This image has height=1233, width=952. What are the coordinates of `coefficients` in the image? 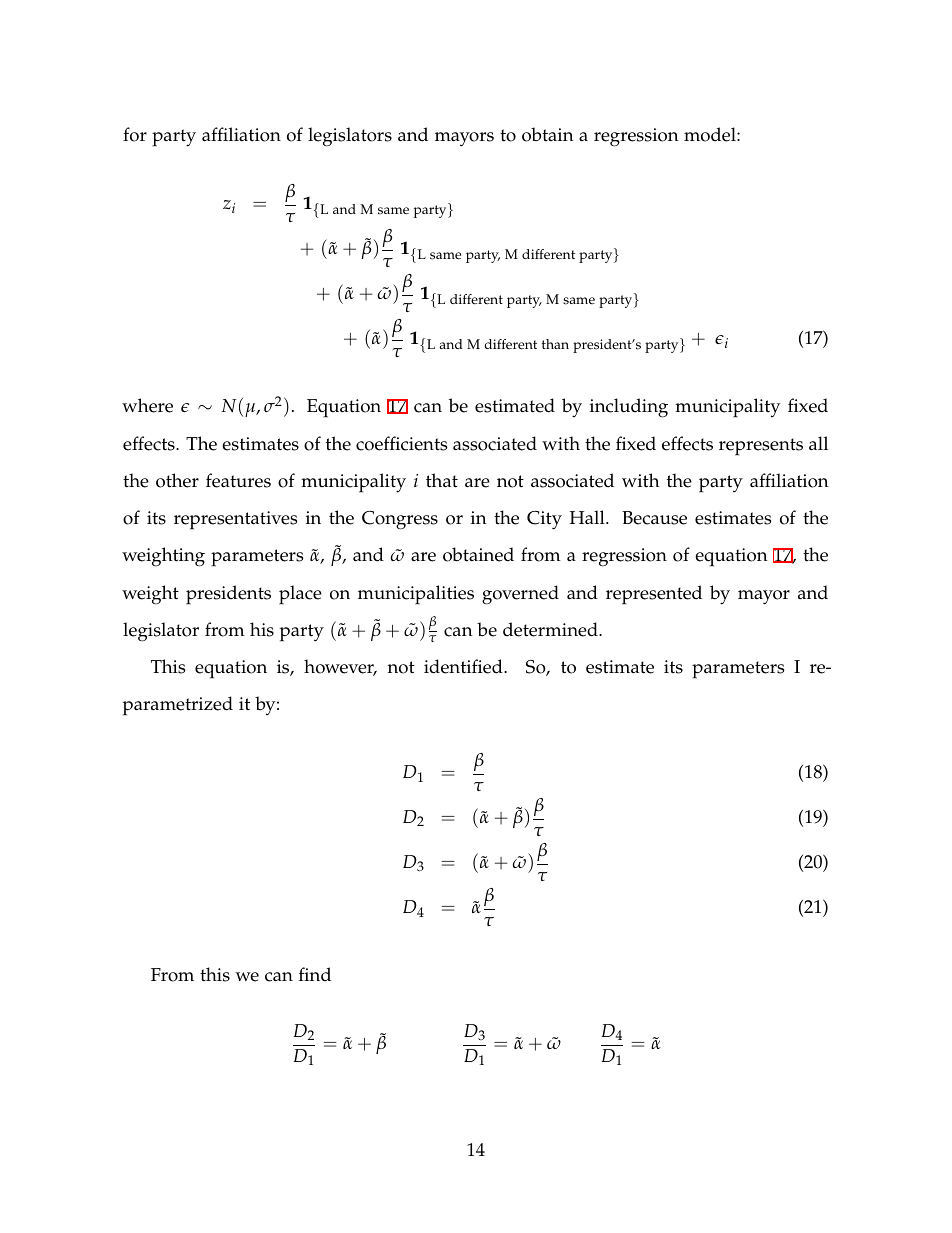 It's located at (401, 443).
